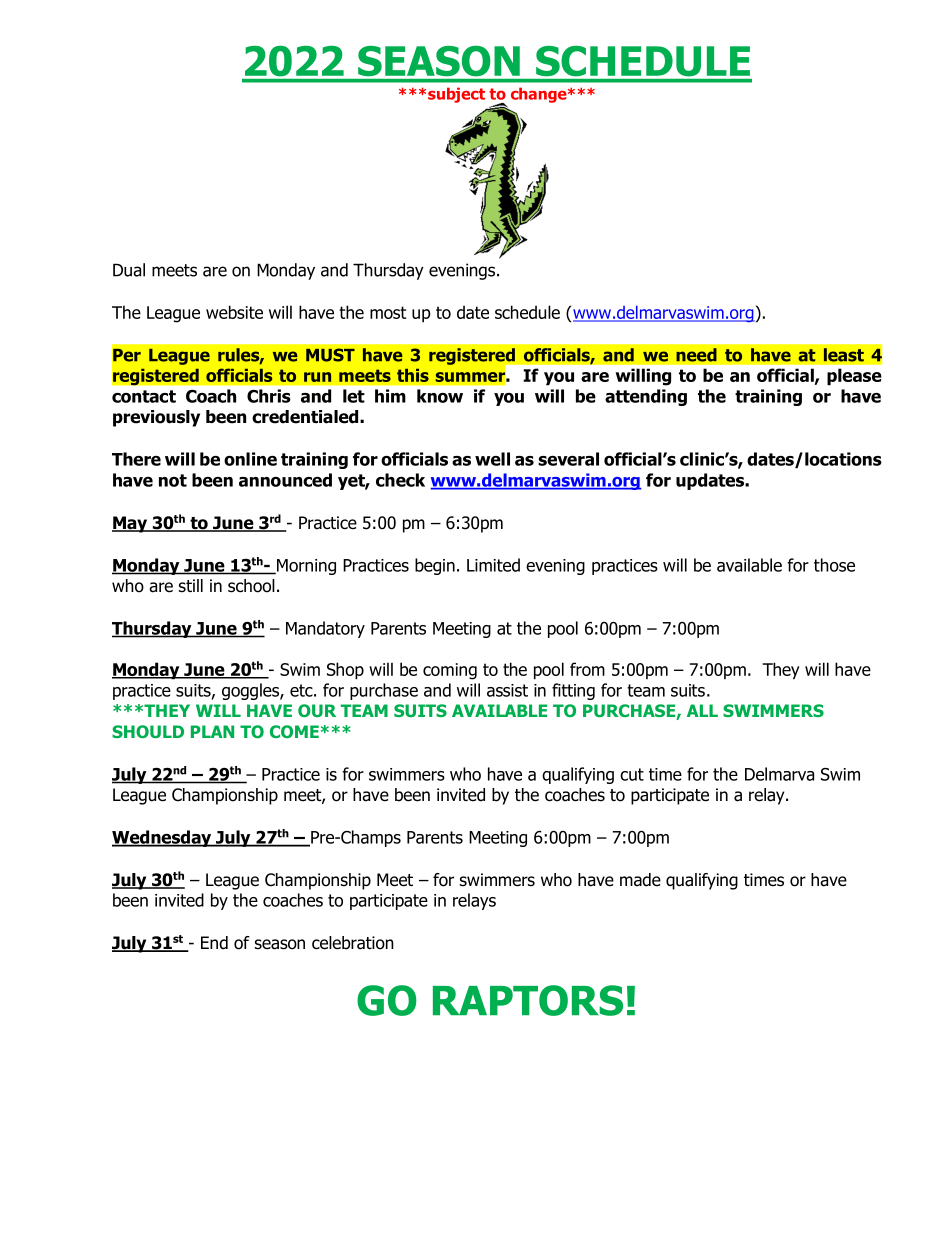 The height and width of the screenshot is (1233, 952). What do you see at coordinates (696, 355) in the screenshot?
I see `need` at bounding box center [696, 355].
